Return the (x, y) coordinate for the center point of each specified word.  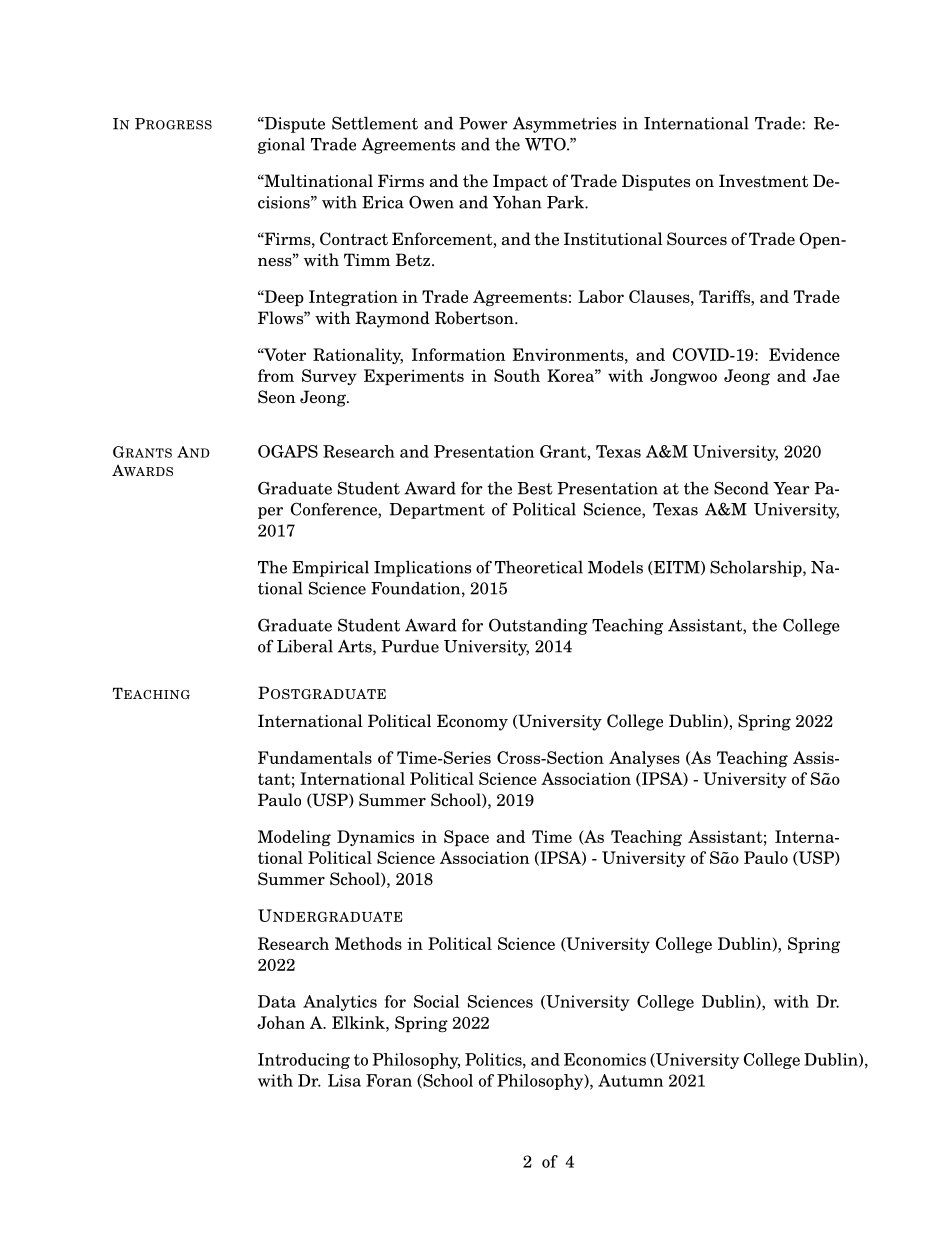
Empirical (330, 569)
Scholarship (757, 568)
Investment (763, 181)
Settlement (375, 123)
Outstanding (538, 626)
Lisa (344, 1080)
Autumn (630, 1080)
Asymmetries (564, 125)
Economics (605, 1059)
